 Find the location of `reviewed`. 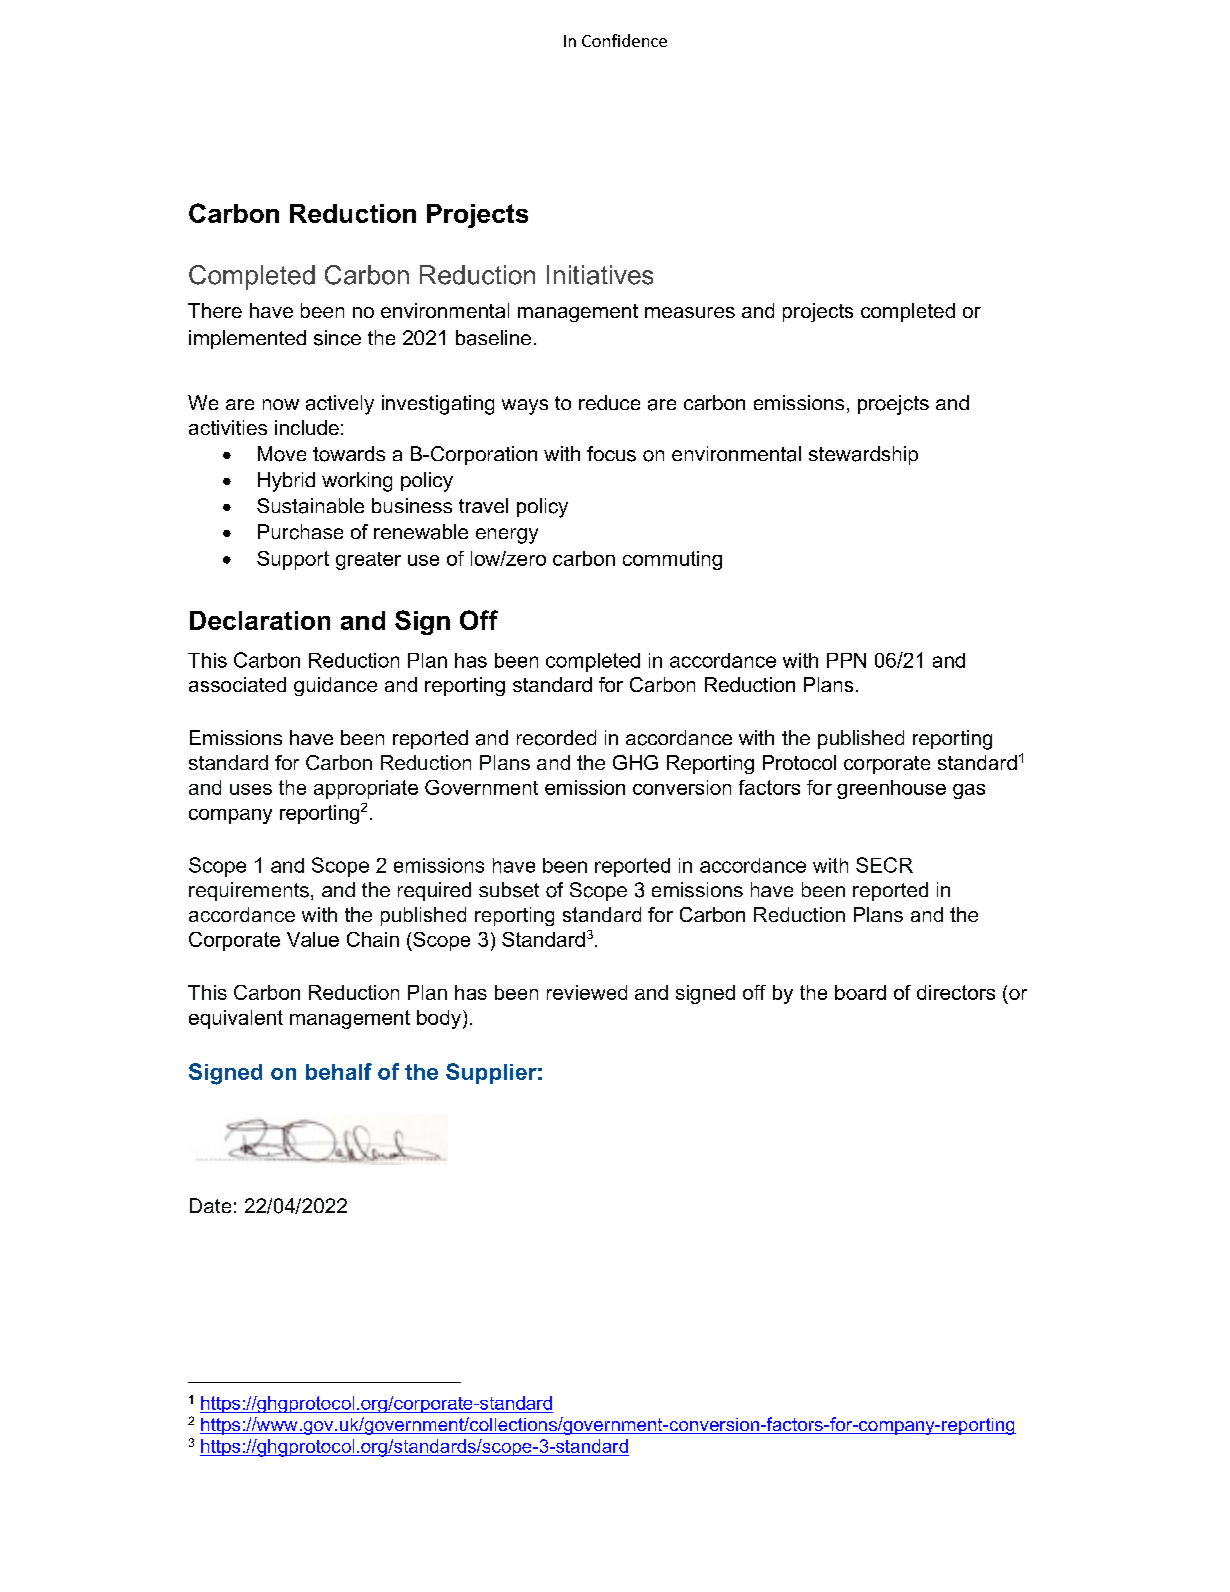

reviewed is located at coordinates (587, 992).
